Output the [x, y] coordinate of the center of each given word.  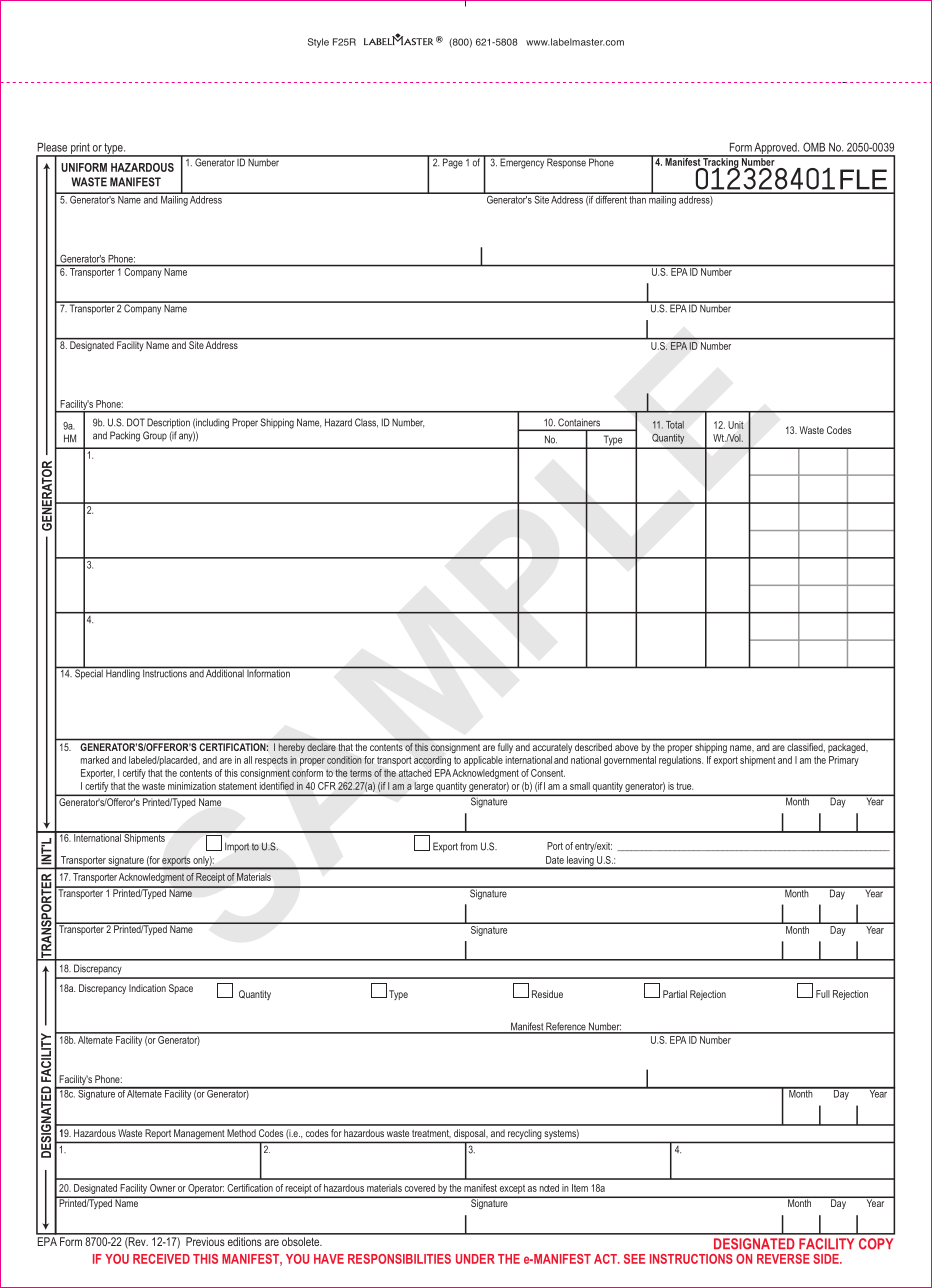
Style [318, 43]
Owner [163, 1188]
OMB [814, 147]
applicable [483, 761]
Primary [844, 761]
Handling [123, 673]
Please [52, 147]
